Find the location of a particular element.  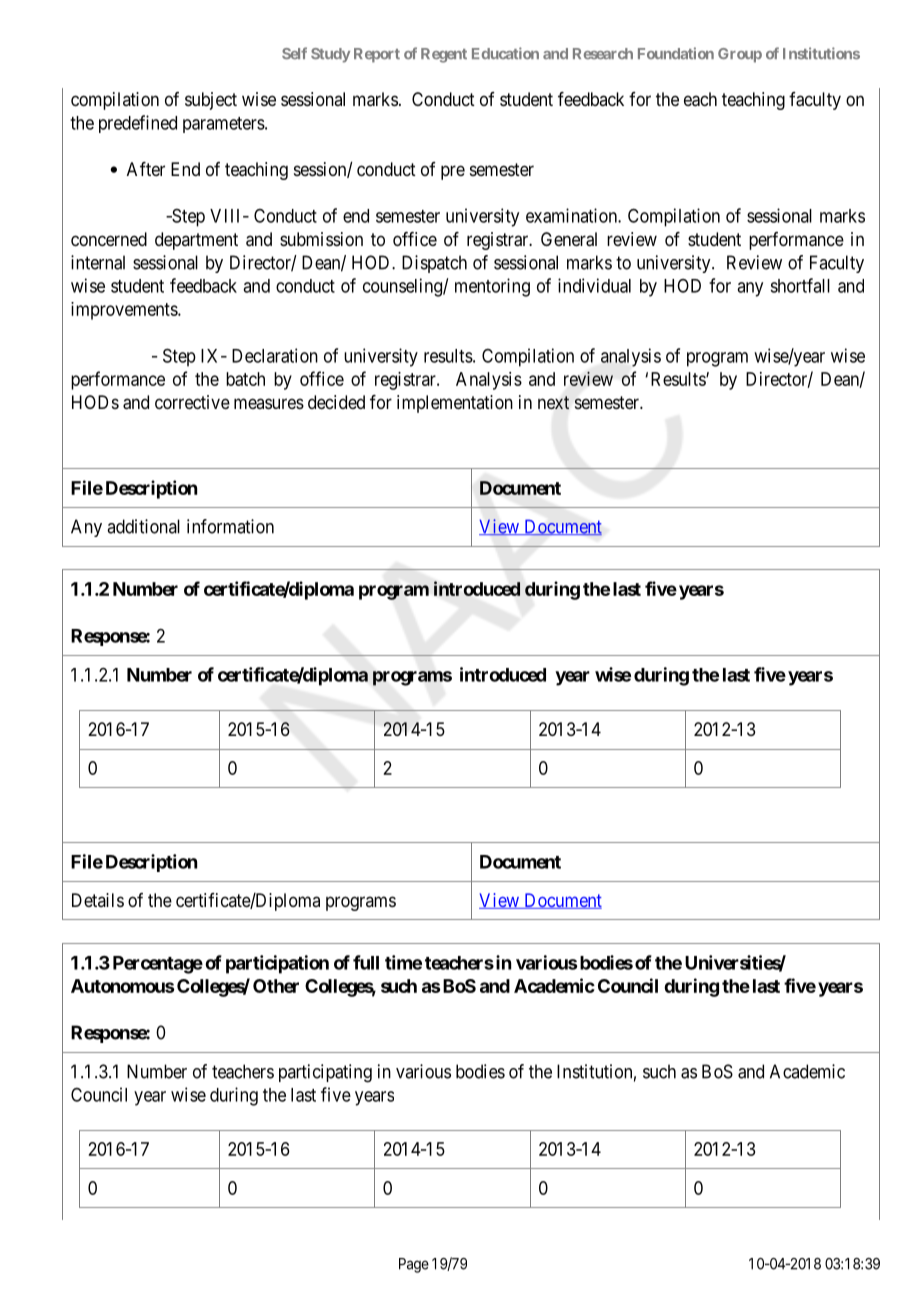

next is located at coordinates (553, 402).
